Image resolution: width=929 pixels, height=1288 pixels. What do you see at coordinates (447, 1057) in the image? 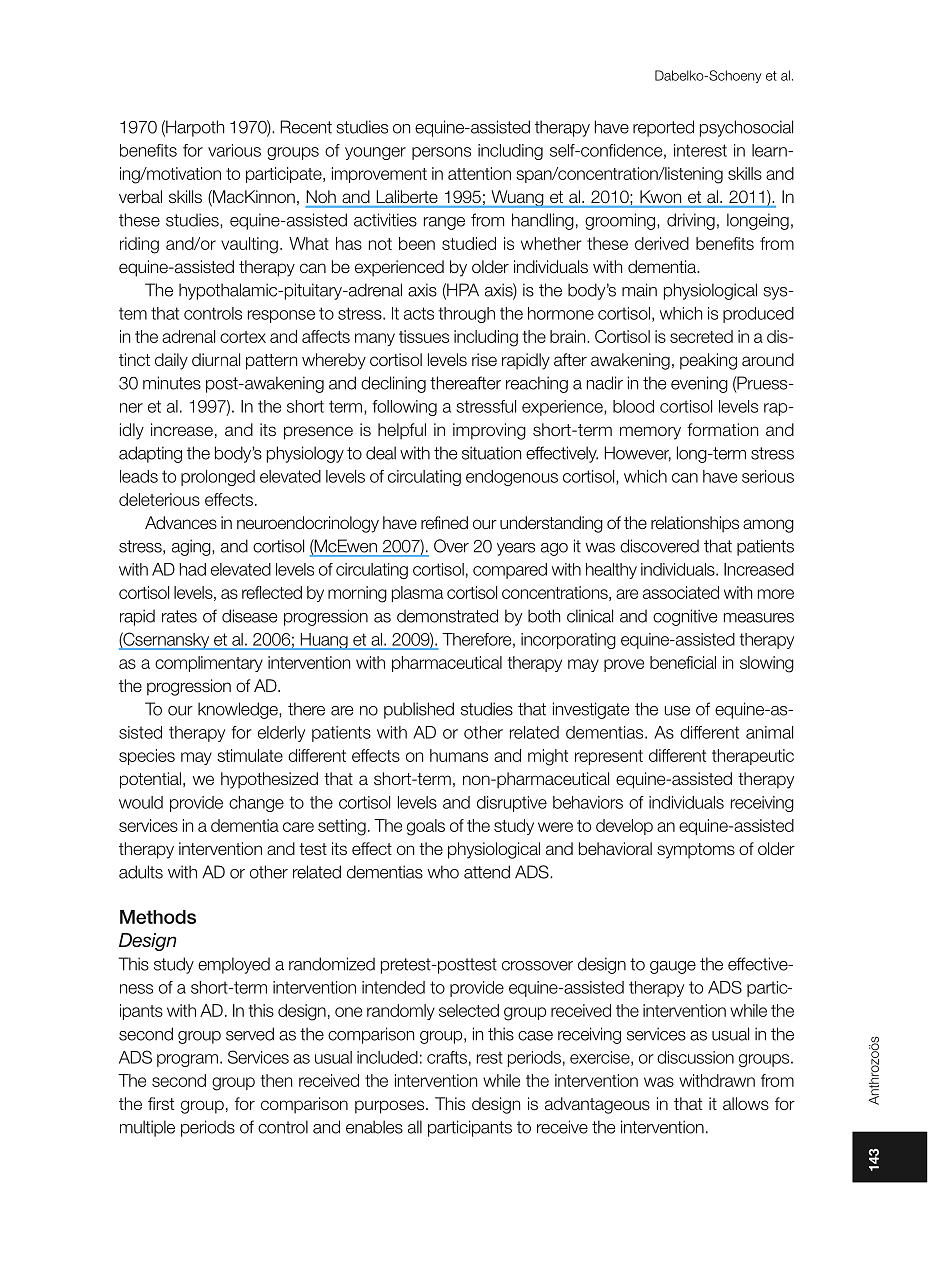
I see `crafts` at bounding box center [447, 1057].
